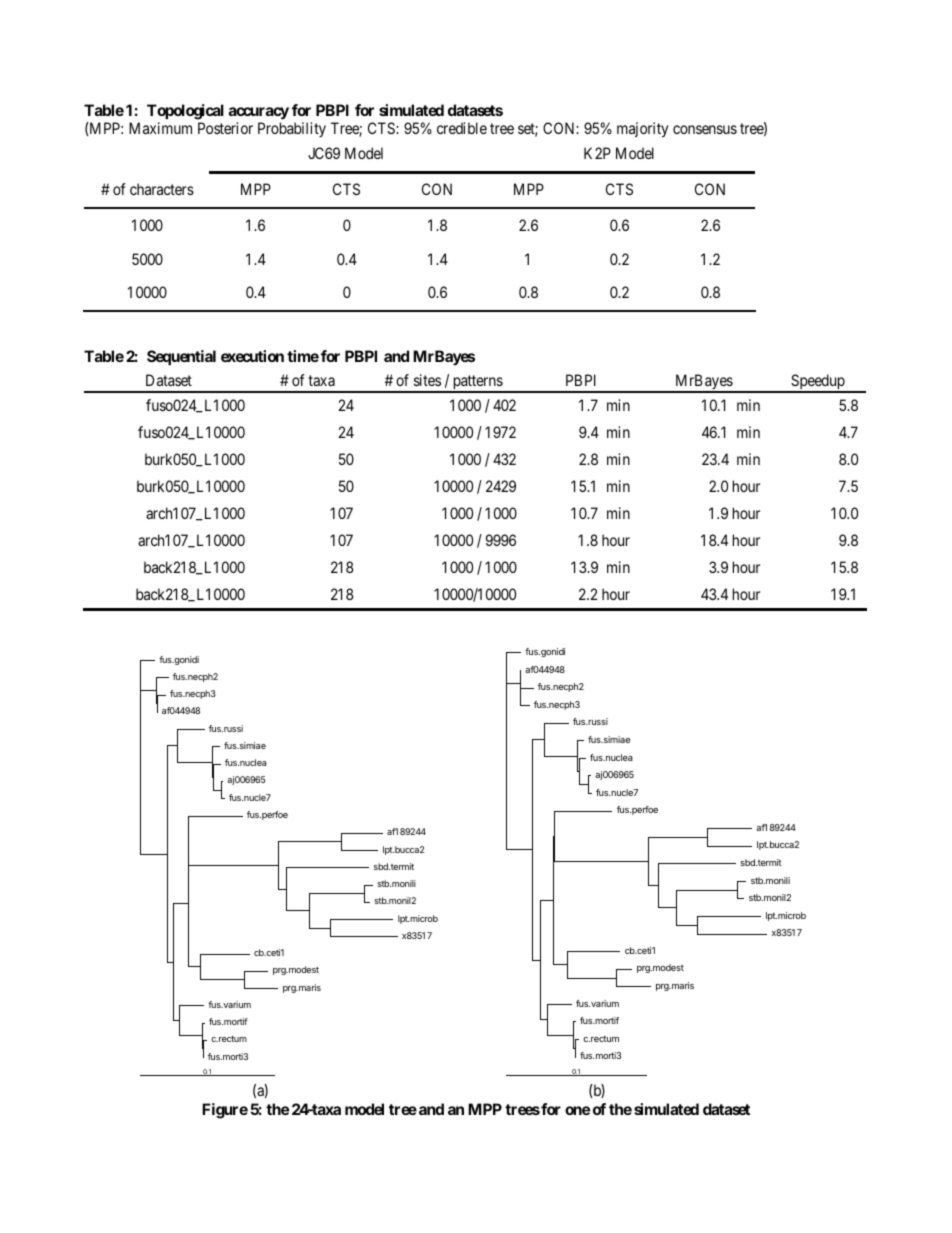 The height and width of the page is (1233, 952). What do you see at coordinates (292, 129) in the page?
I see `Probability` at bounding box center [292, 129].
